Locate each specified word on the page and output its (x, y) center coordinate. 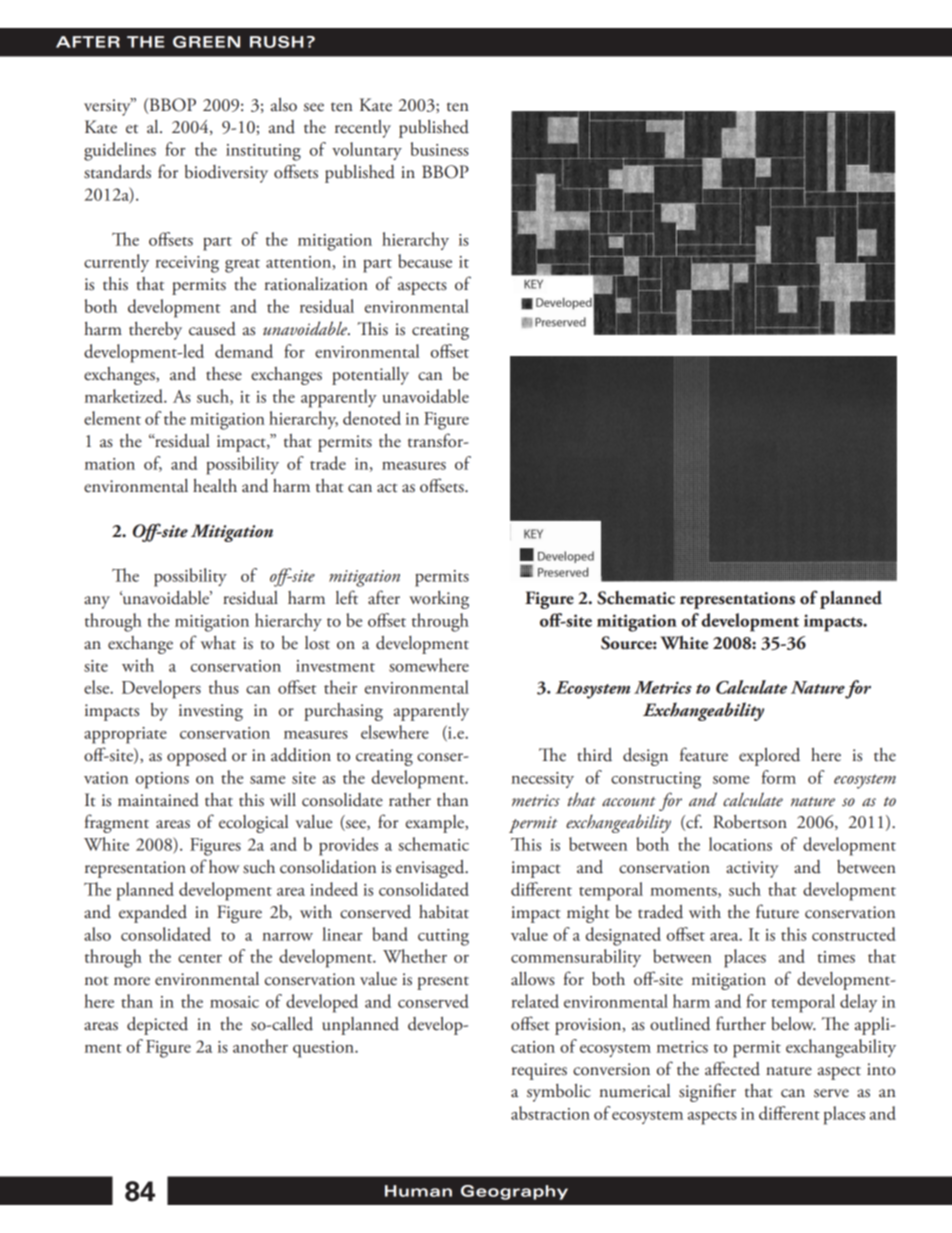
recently (363, 129)
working (439, 600)
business (440, 149)
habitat (444, 912)
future (777, 911)
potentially (370, 376)
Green (206, 42)
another (260, 1046)
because (425, 261)
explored (769, 757)
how (224, 867)
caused (212, 329)
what (218, 643)
